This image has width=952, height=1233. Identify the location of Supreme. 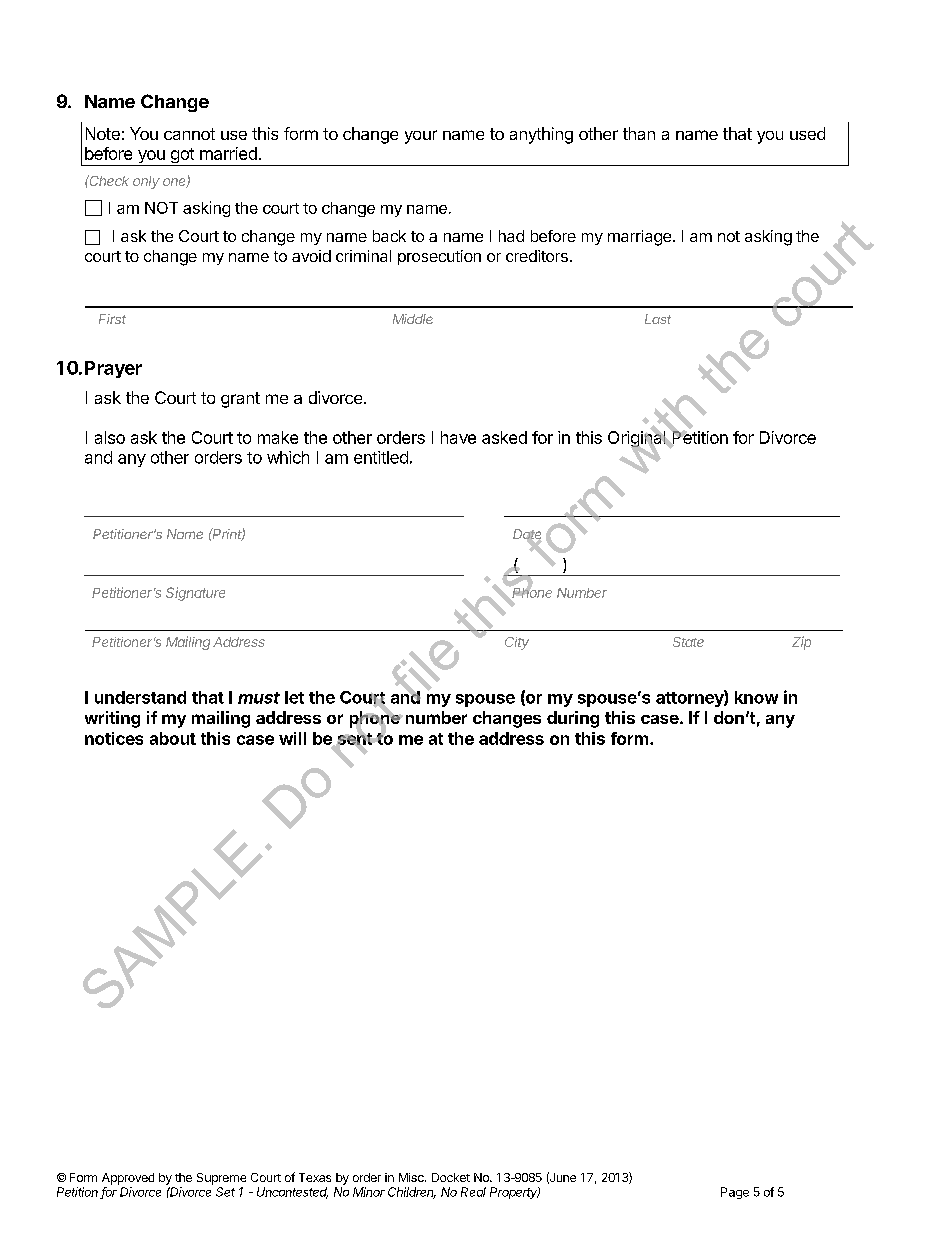
(221, 1179).
